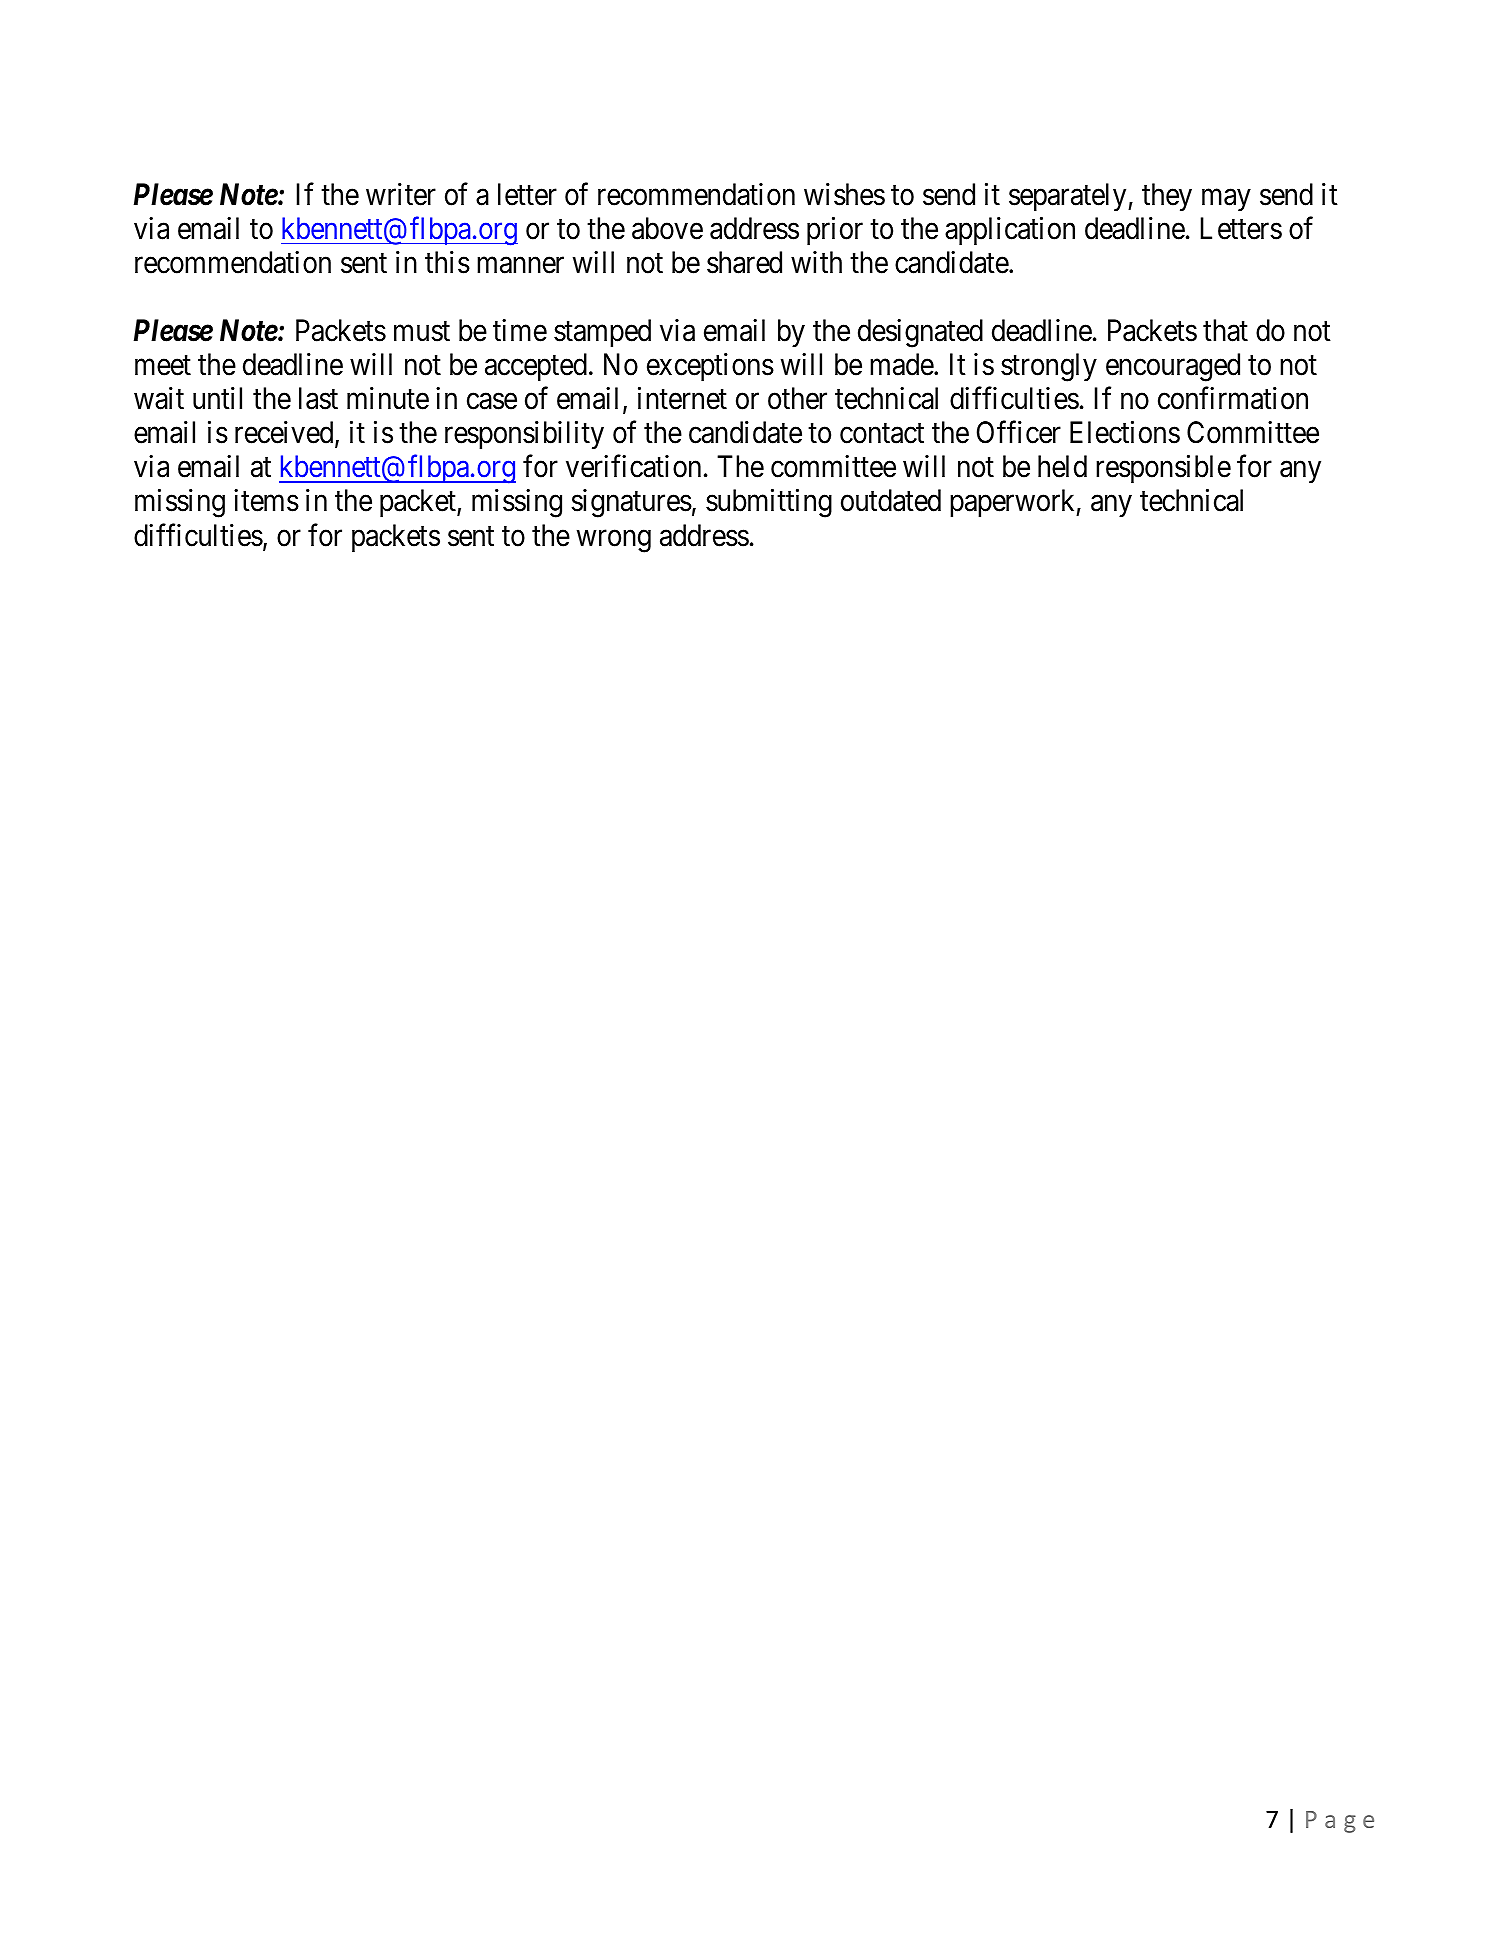 Image resolution: width=1511 pixels, height=1955 pixels. What do you see at coordinates (667, 228) in the screenshot?
I see `above` at bounding box center [667, 228].
